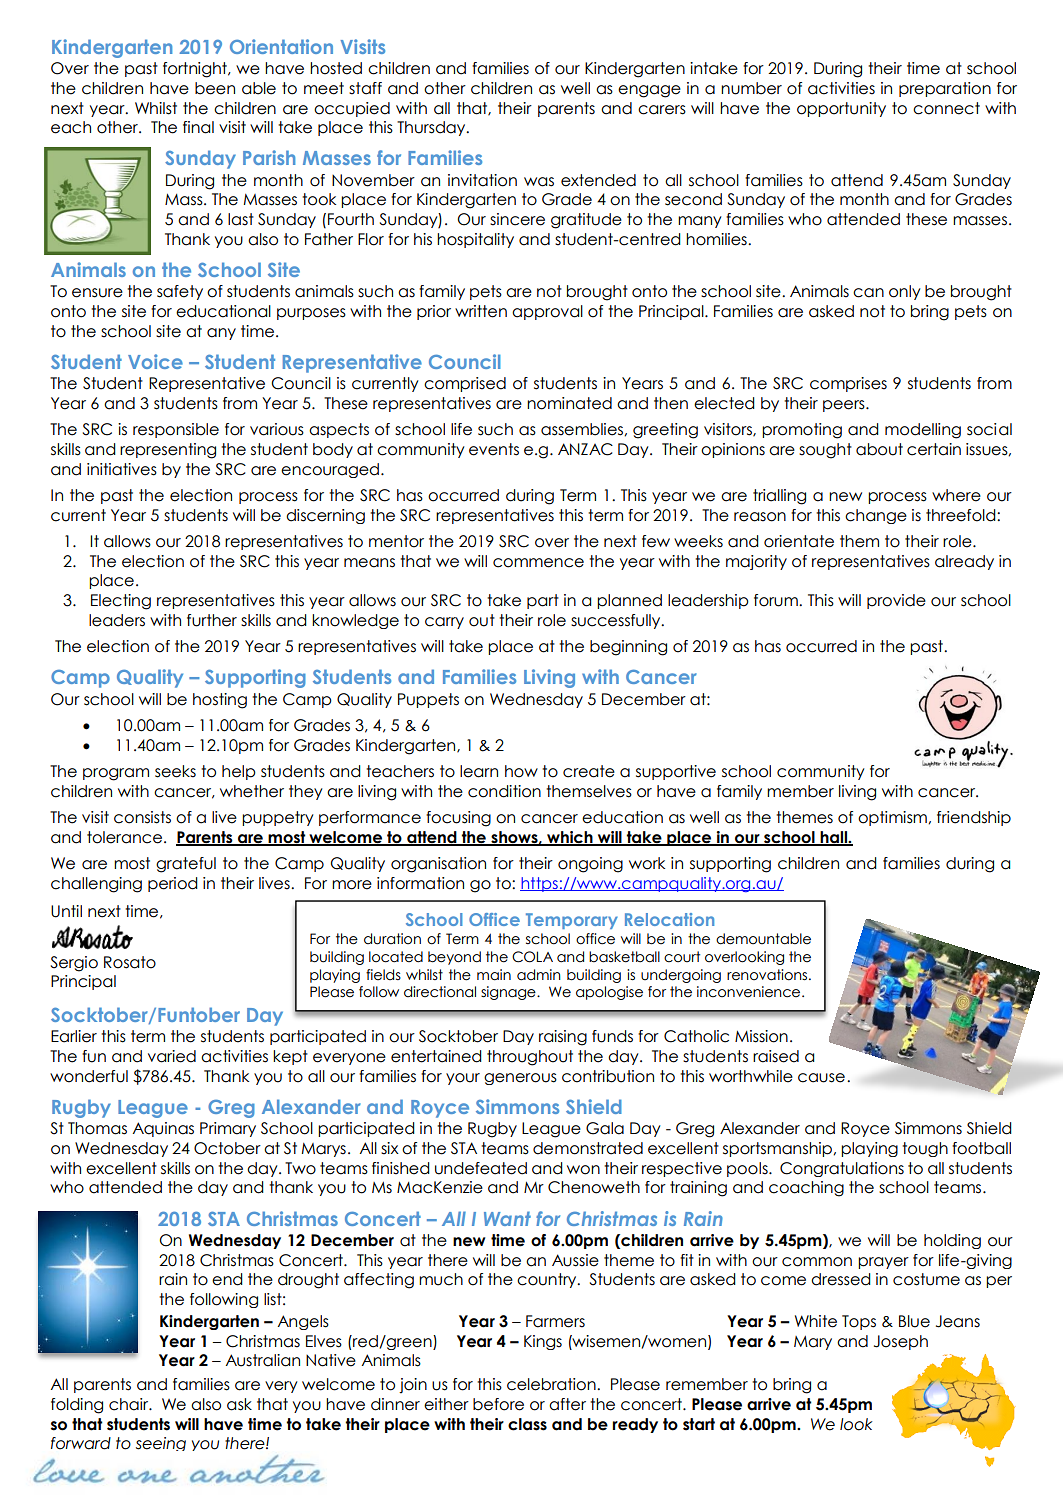  Describe the element at coordinates (130, 1404) in the screenshot. I see `chair` at that location.
